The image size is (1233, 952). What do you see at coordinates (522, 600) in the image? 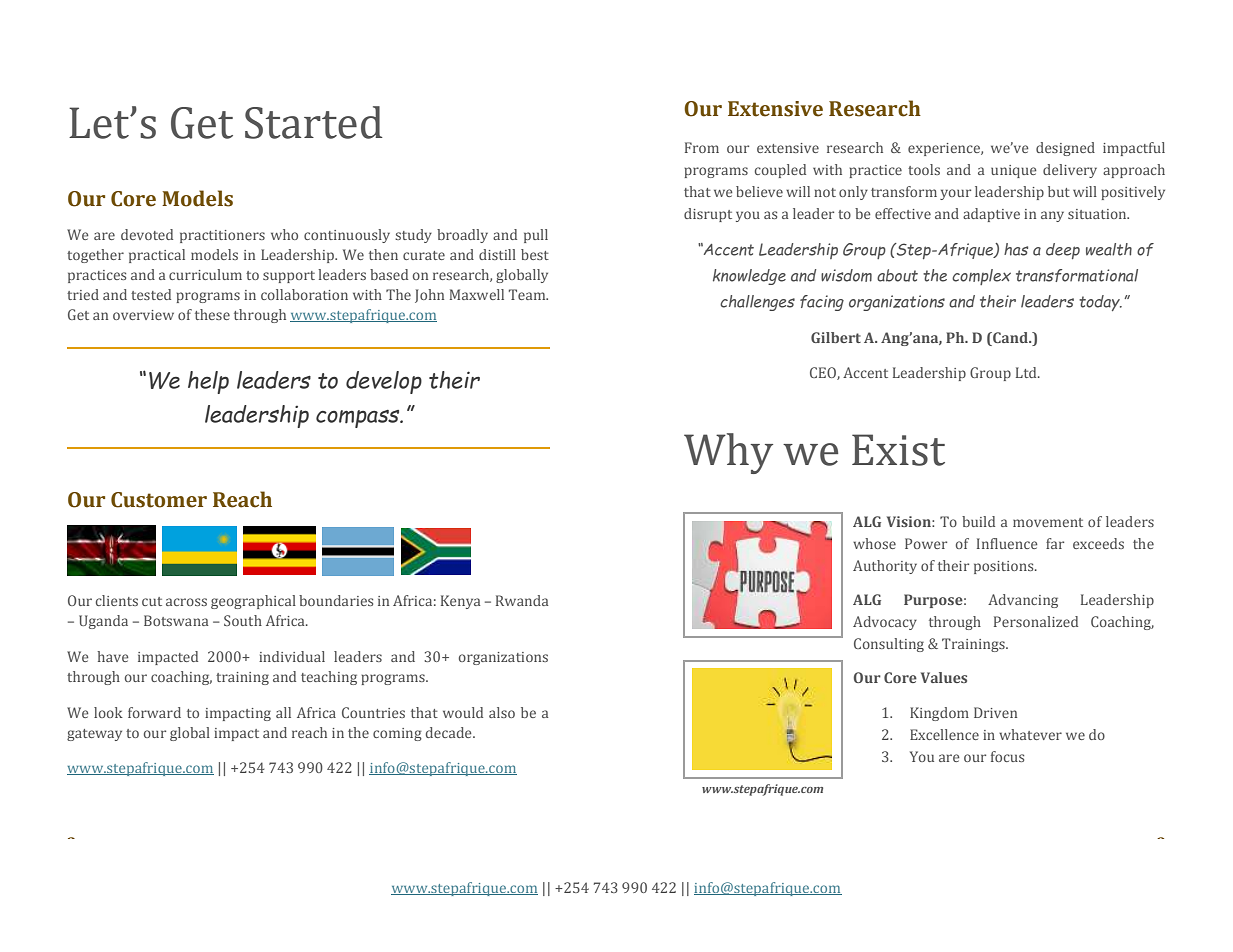
I see `Rwanda` at bounding box center [522, 600].
